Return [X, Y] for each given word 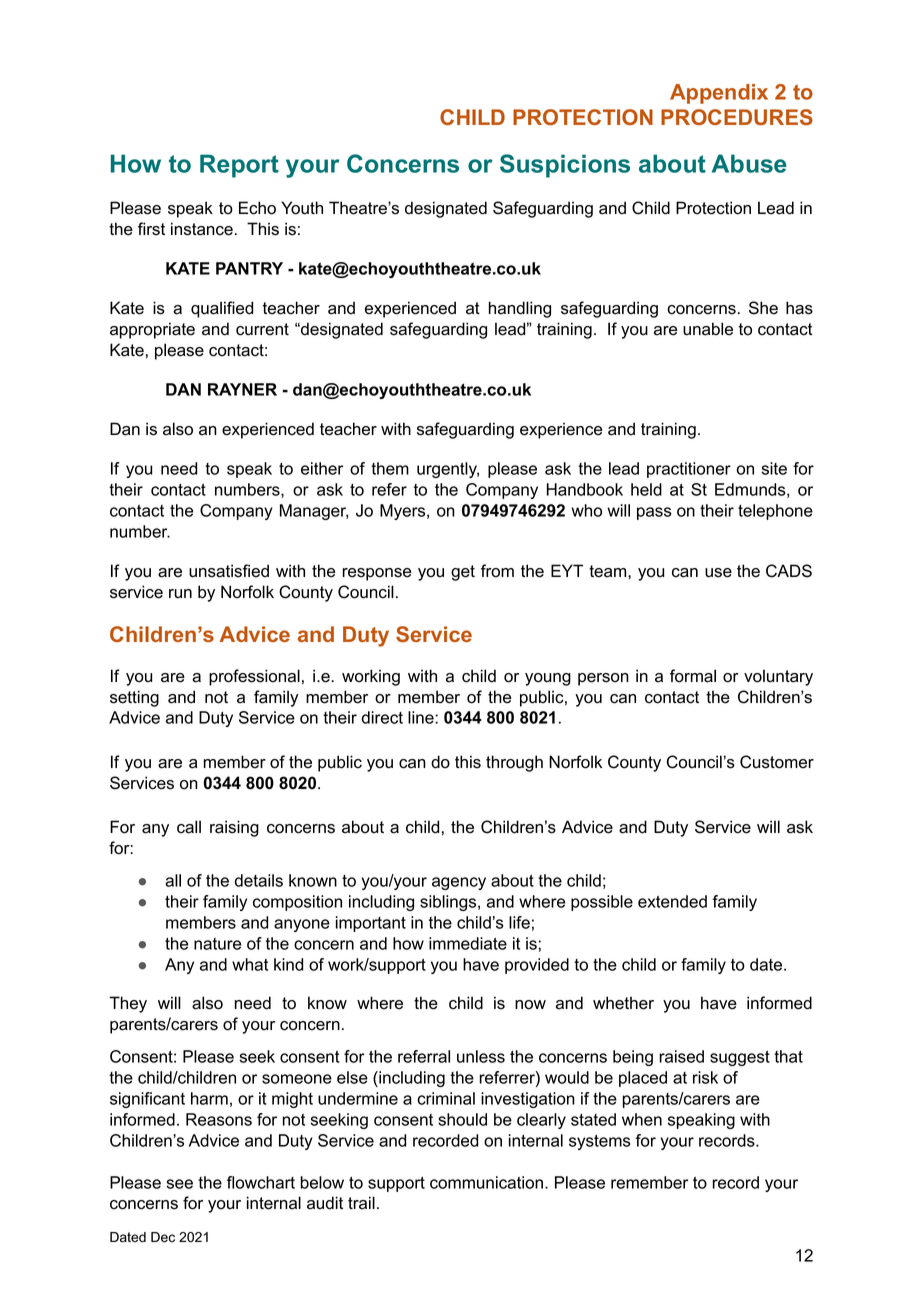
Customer [777, 762]
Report [239, 166]
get [463, 573]
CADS [789, 571]
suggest [740, 1058]
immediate [468, 943]
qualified [222, 309]
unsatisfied [229, 571]
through [514, 763]
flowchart [261, 1182]
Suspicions [565, 166]
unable [708, 329]
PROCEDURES [737, 117]
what [250, 964]
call [189, 827]
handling [520, 309]
